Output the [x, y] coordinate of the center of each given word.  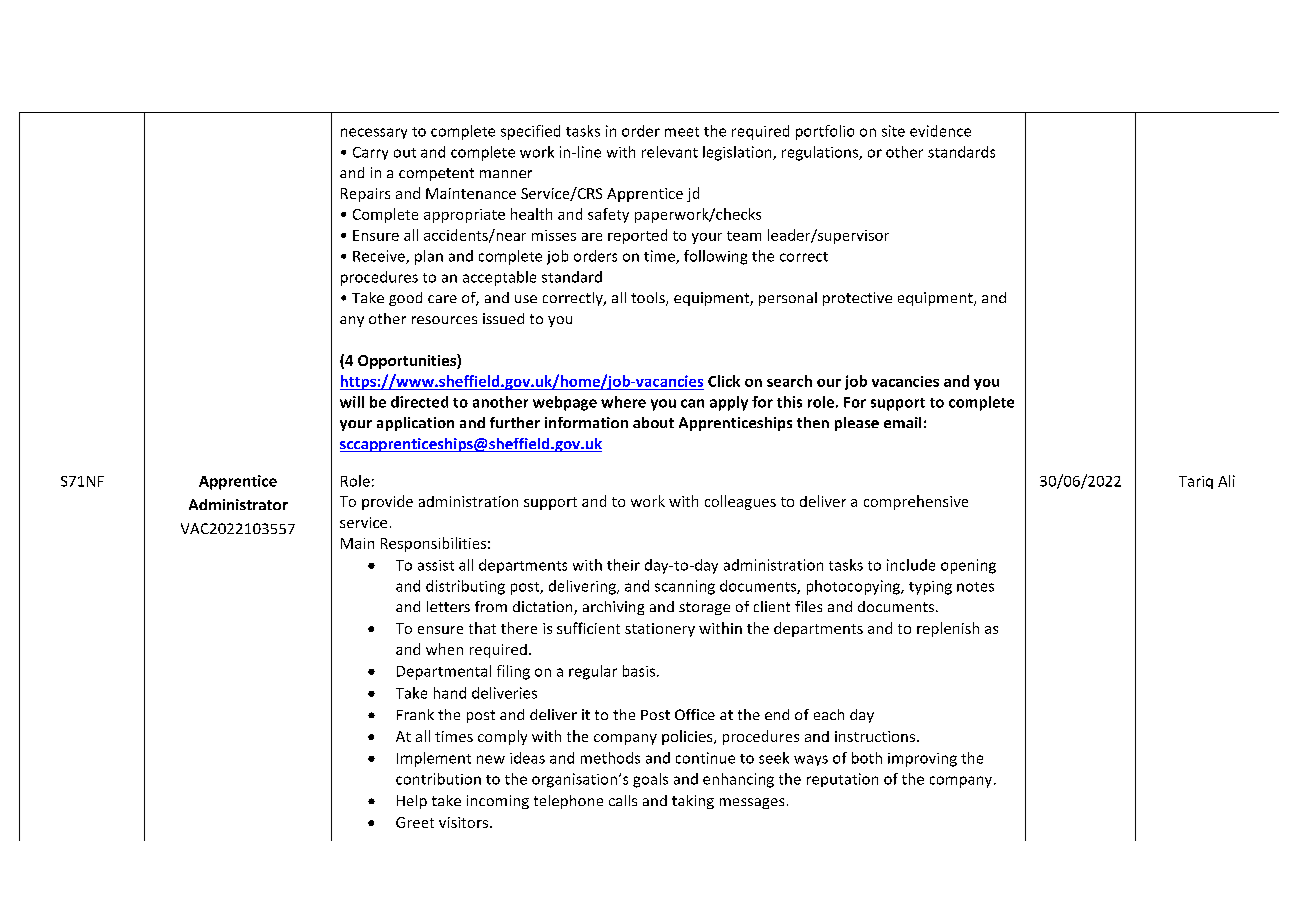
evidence [940, 131]
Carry [370, 153]
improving [922, 760]
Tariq [1196, 482]
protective [857, 299]
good [405, 299]
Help [412, 802]
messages [752, 803]
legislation [738, 153]
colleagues [740, 502]
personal [788, 299]
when [444, 649]
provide [387, 502]
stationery [660, 630]
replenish [948, 629]
